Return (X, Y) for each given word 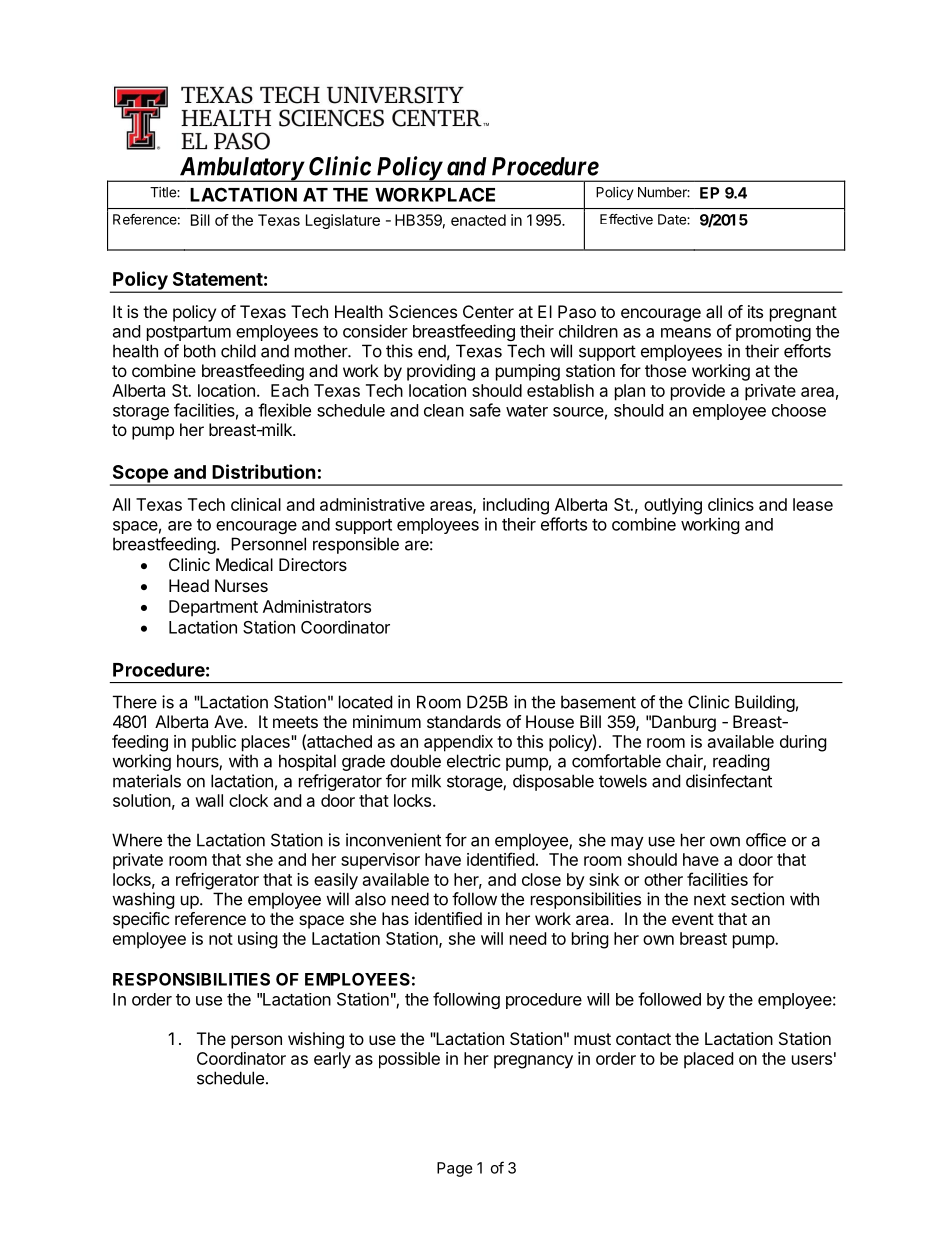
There (135, 702)
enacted (478, 220)
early (332, 1060)
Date (673, 219)
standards (464, 721)
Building (765, 703)
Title (164, 192)
